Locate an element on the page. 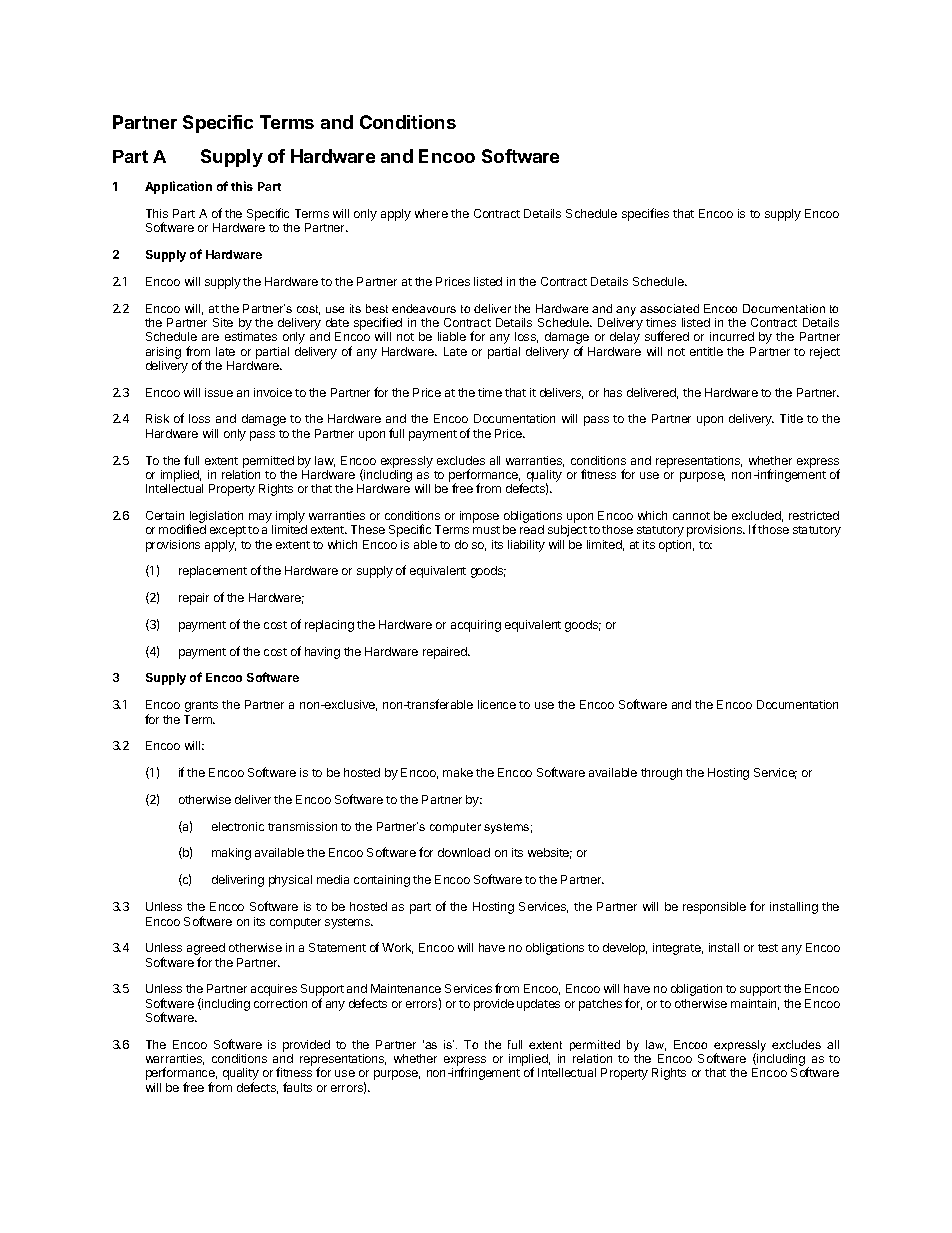 The image size is (952, 1233). through is located at coordinates (661, 774).
